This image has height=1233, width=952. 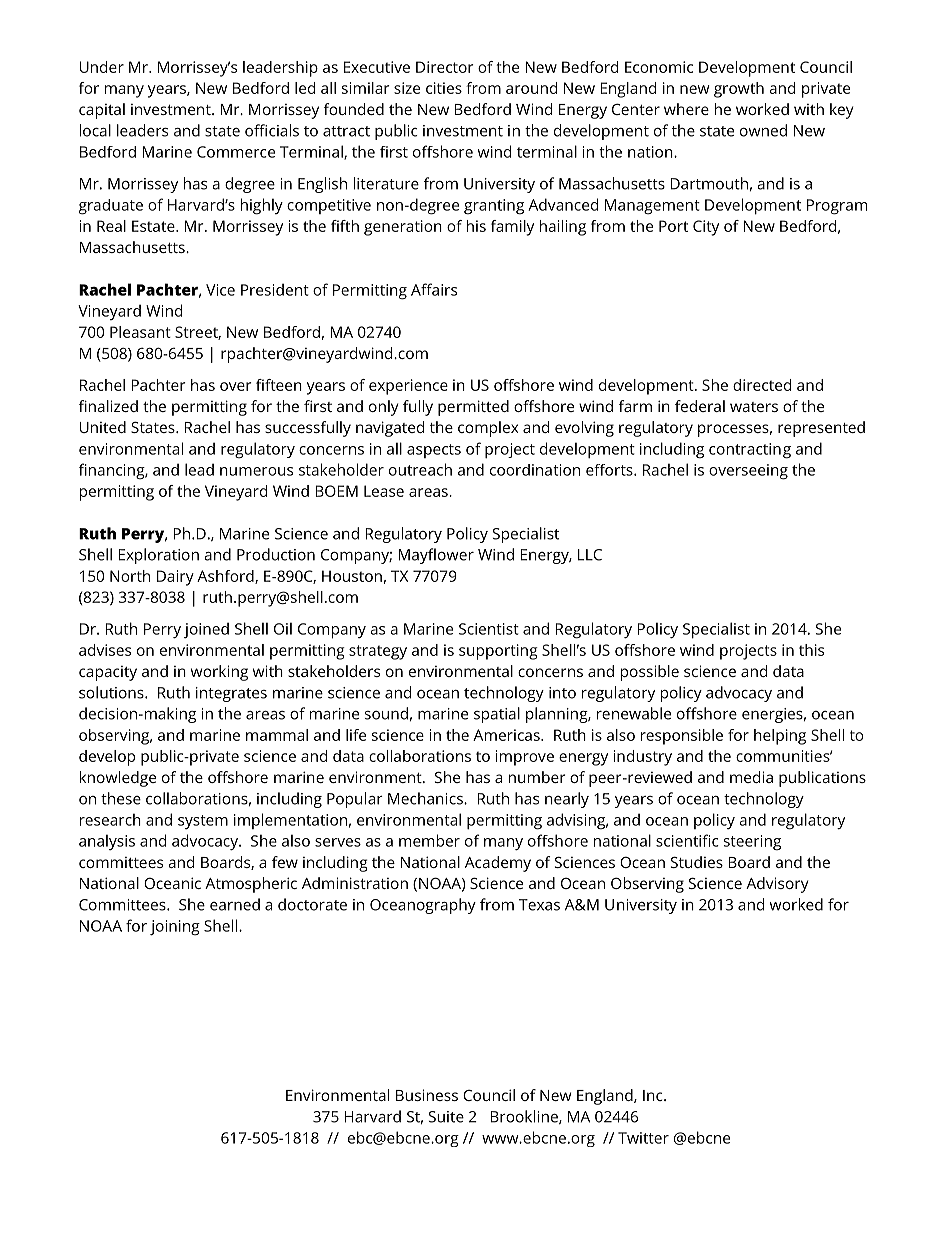 What do you see at coordinates (427, 1095) in the image?
I see `Business` at bounding box center [427, 1095].
